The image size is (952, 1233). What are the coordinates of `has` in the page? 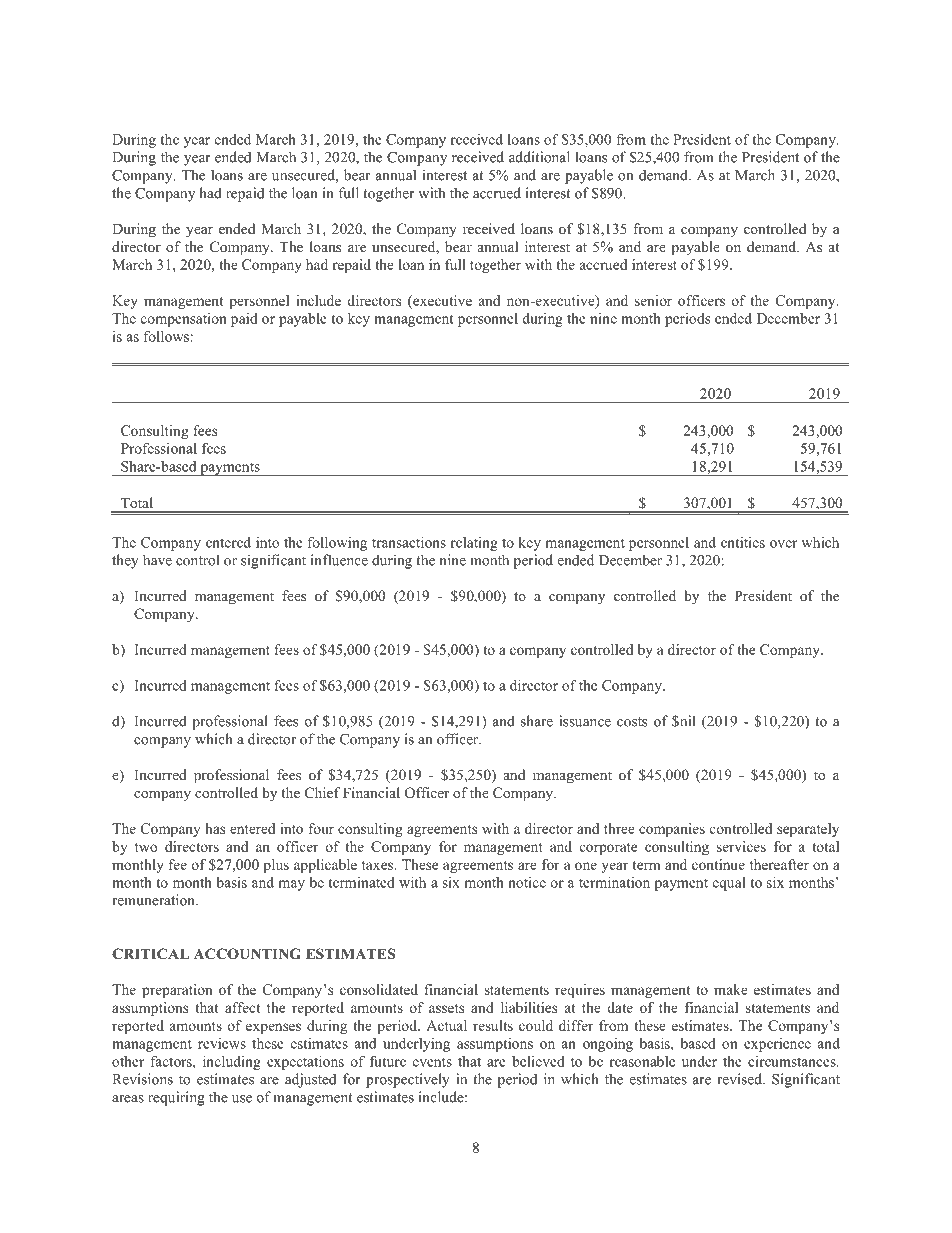 It's located at (215, 828).
